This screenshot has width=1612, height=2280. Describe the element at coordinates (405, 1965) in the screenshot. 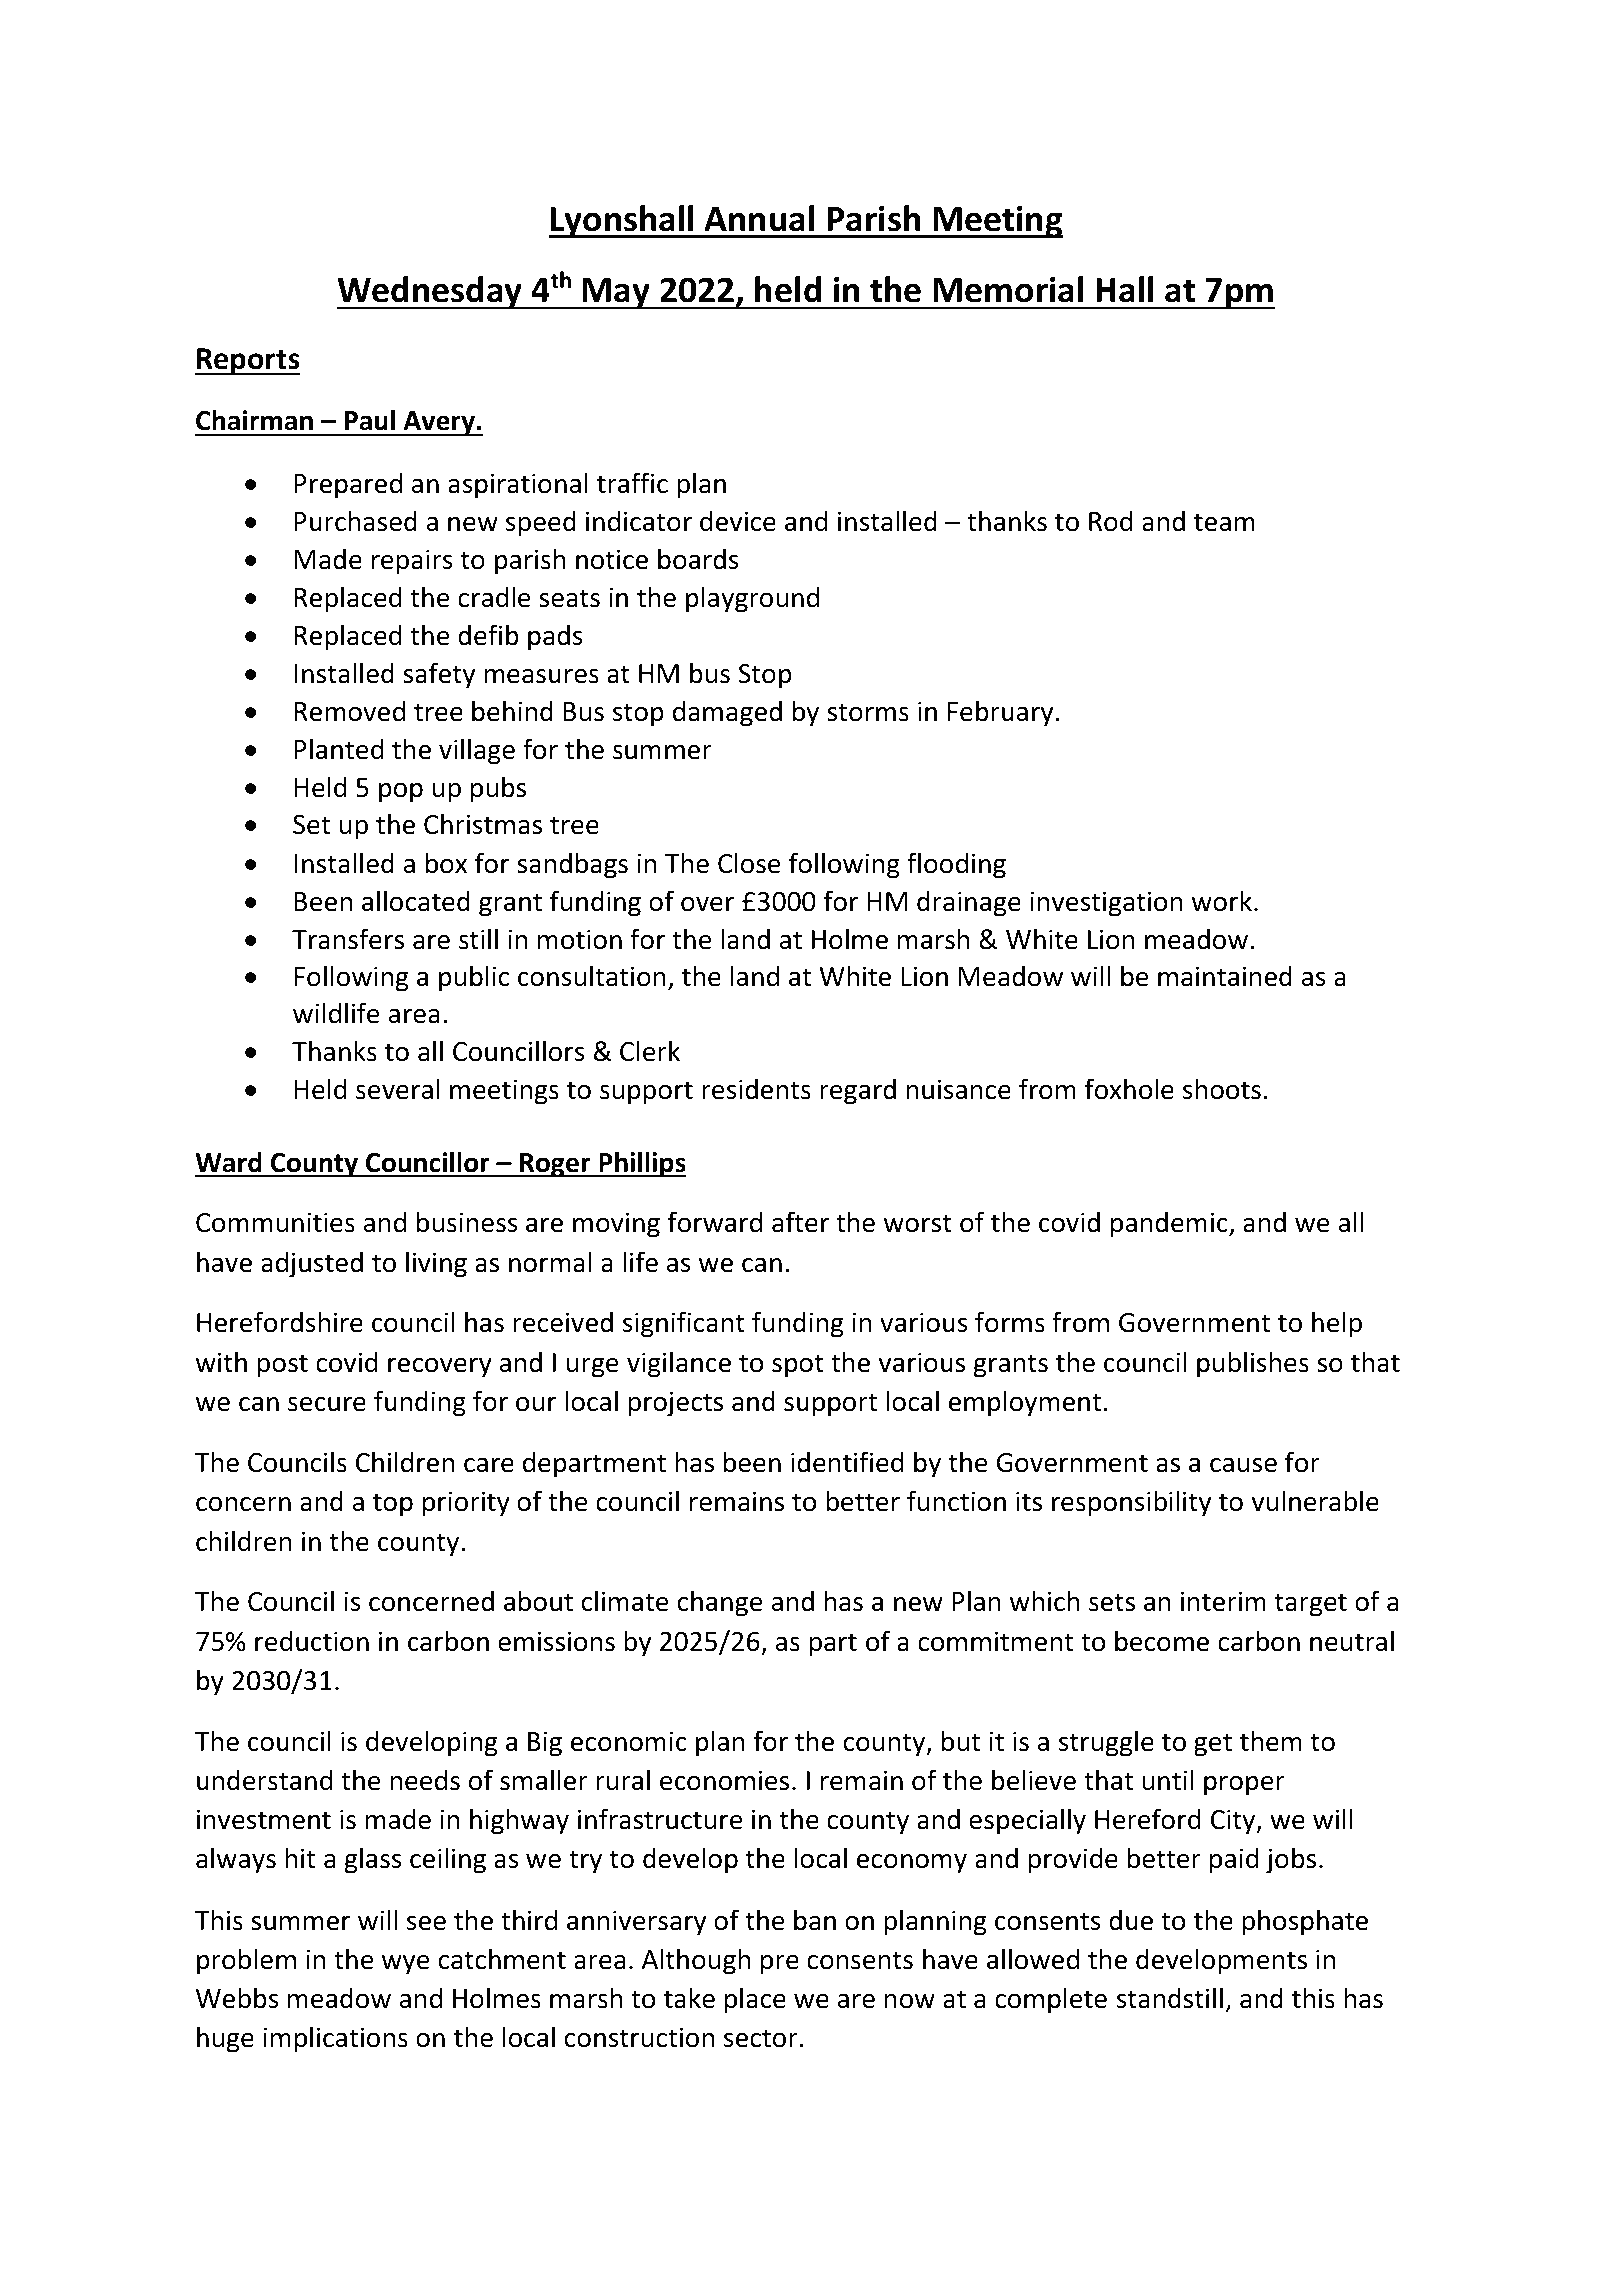

I see `wye` at that location.
